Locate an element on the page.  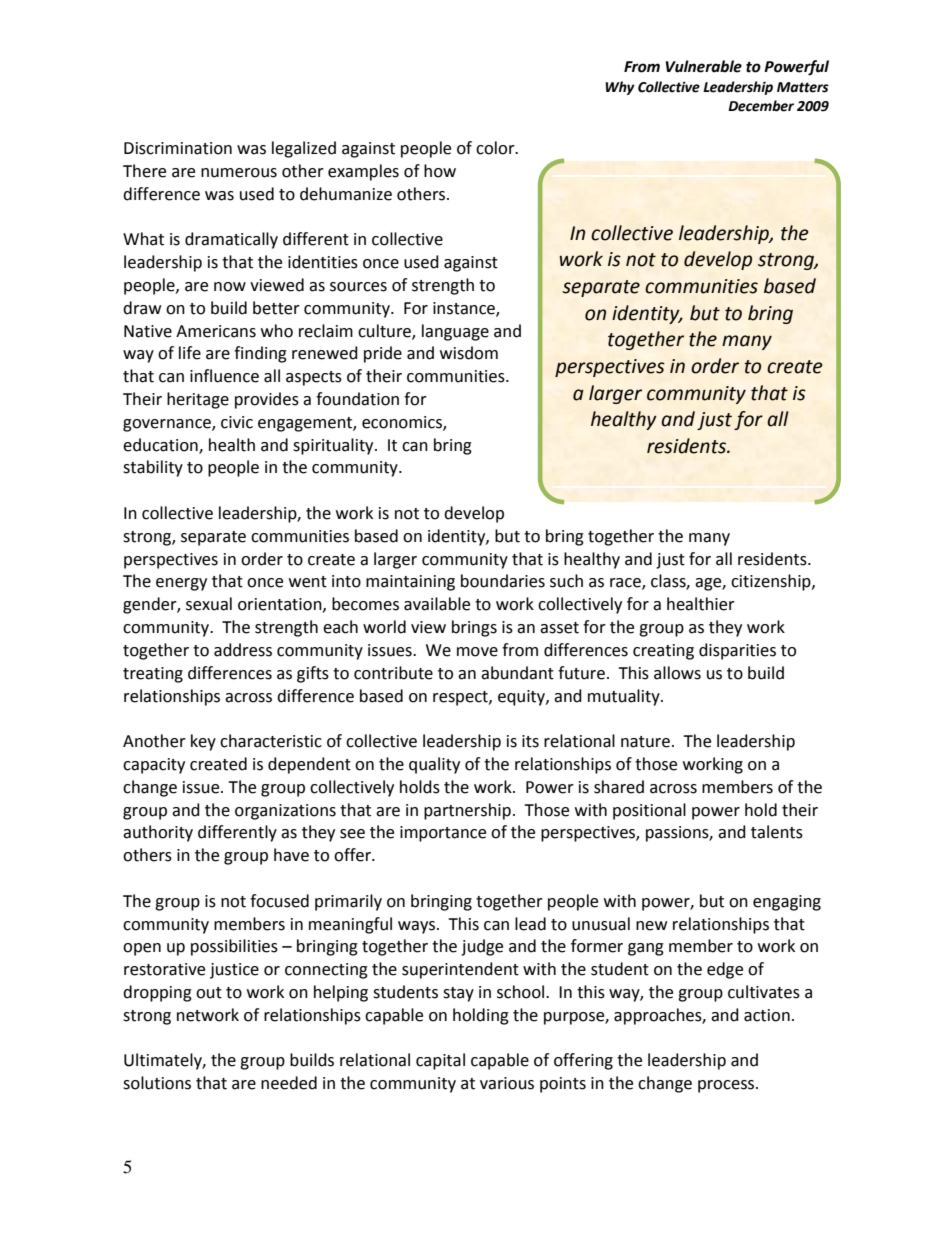
boundaries is located at coordinates (503, 581).
